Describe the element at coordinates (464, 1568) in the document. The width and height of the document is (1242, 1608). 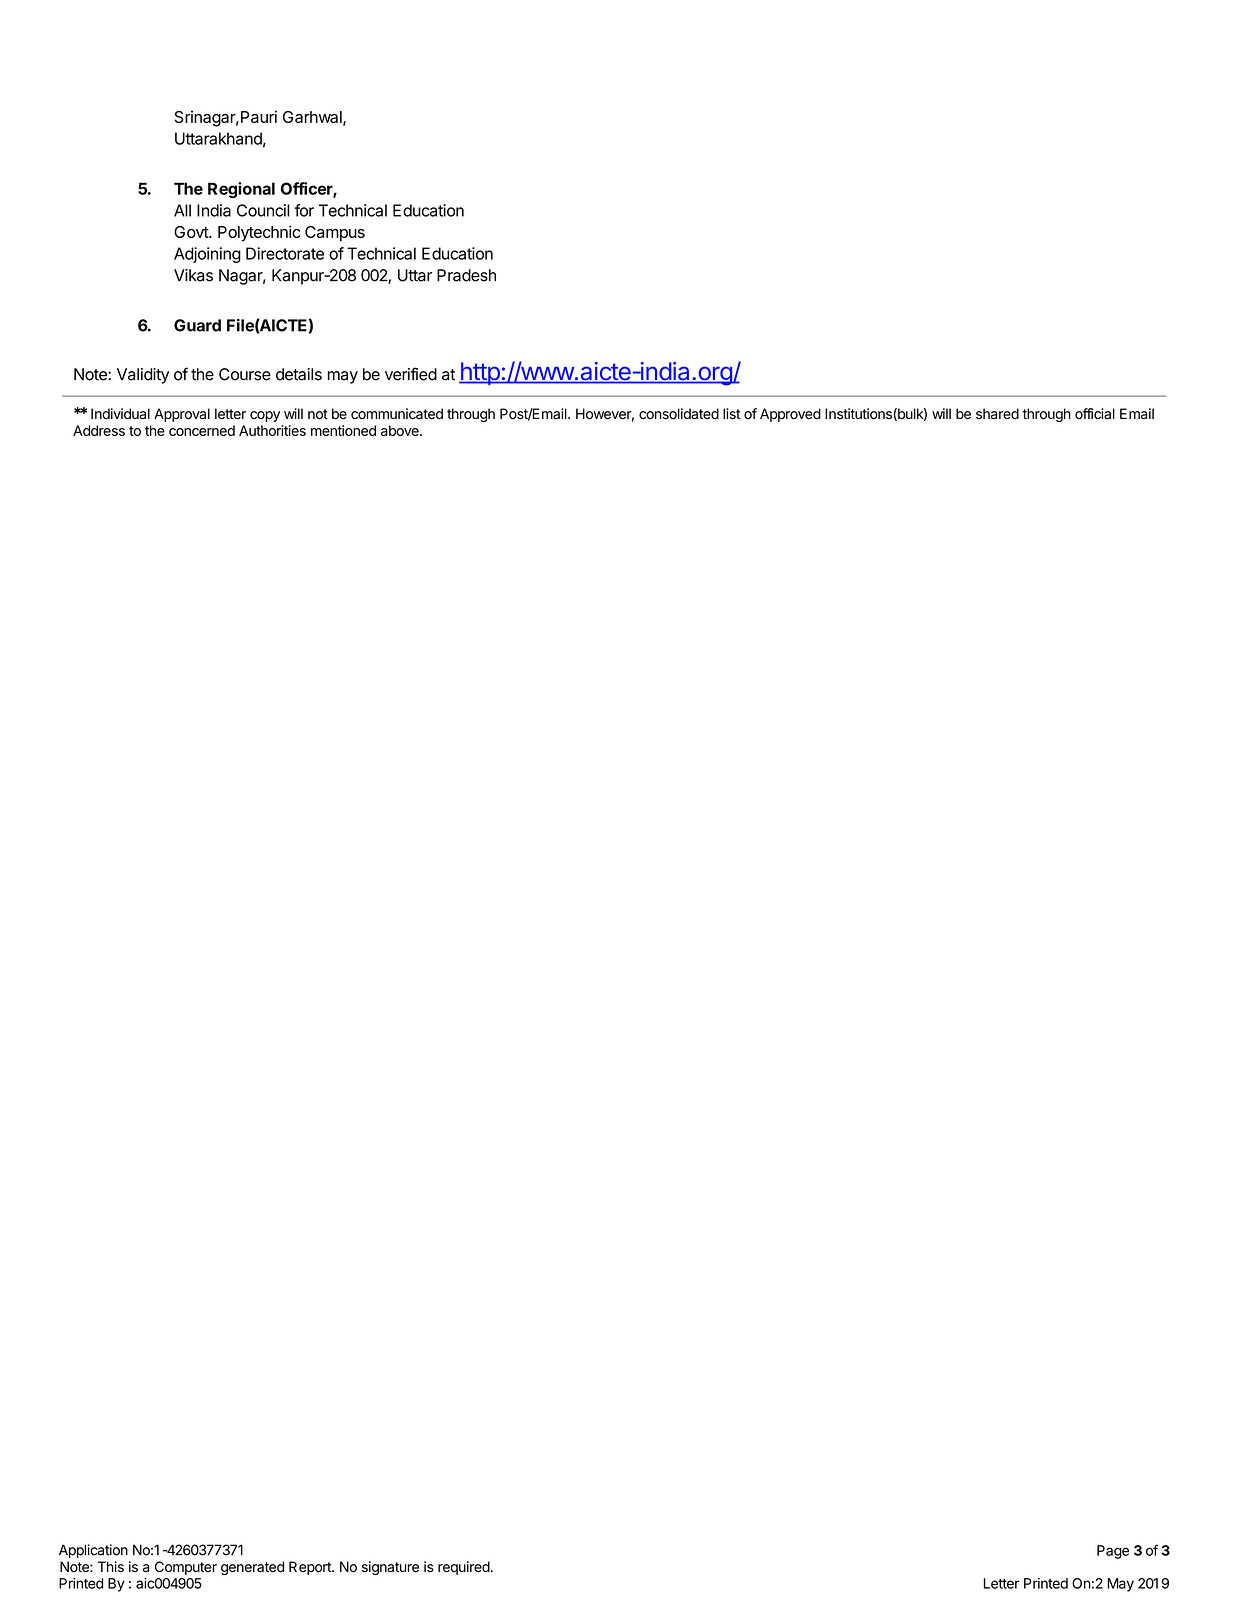
I see `required` at that location.
